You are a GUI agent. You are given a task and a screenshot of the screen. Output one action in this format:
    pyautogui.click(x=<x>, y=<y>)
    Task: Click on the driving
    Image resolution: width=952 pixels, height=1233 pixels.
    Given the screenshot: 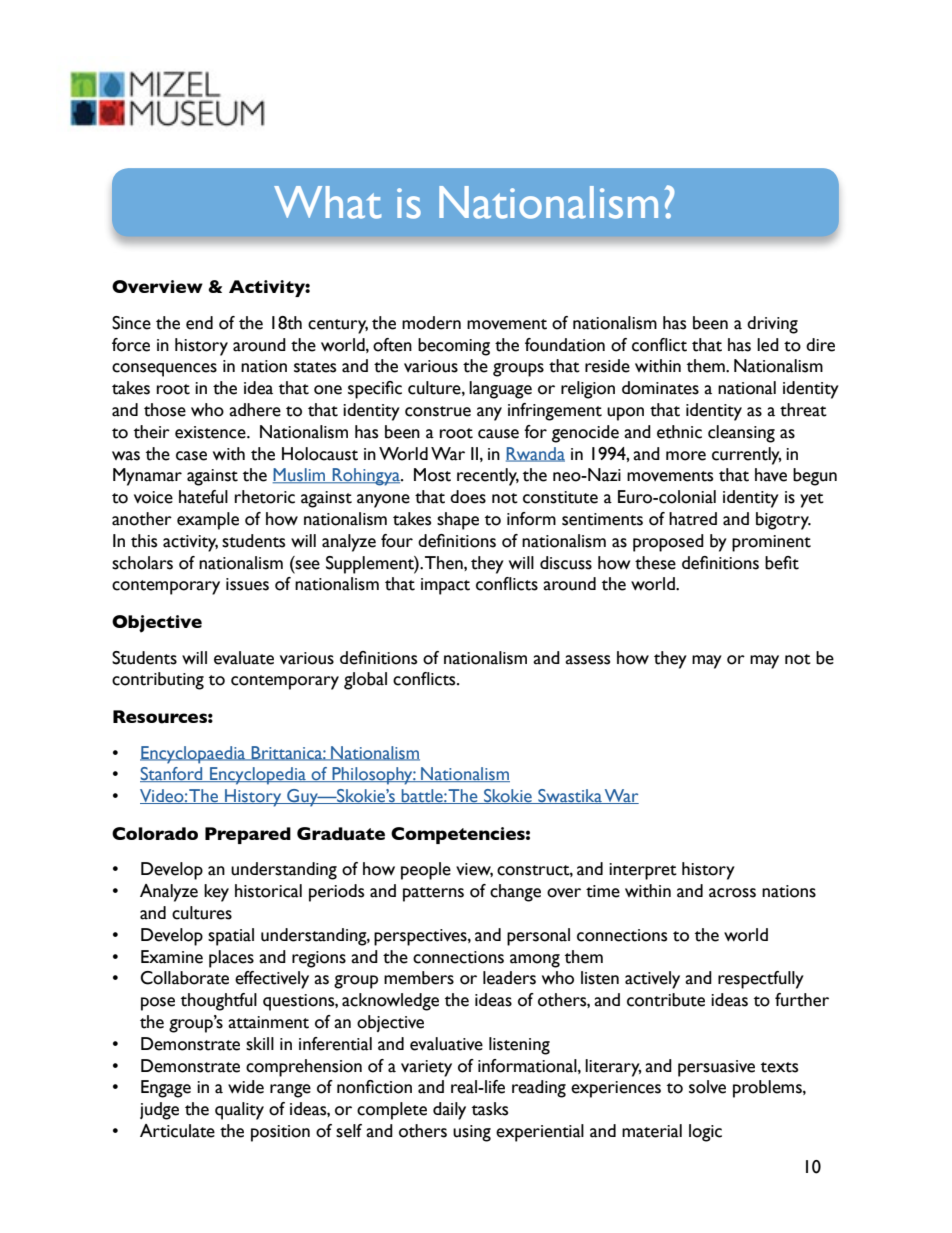 What is the action you would take?
    pyautogui.click(x=772, y=325)
